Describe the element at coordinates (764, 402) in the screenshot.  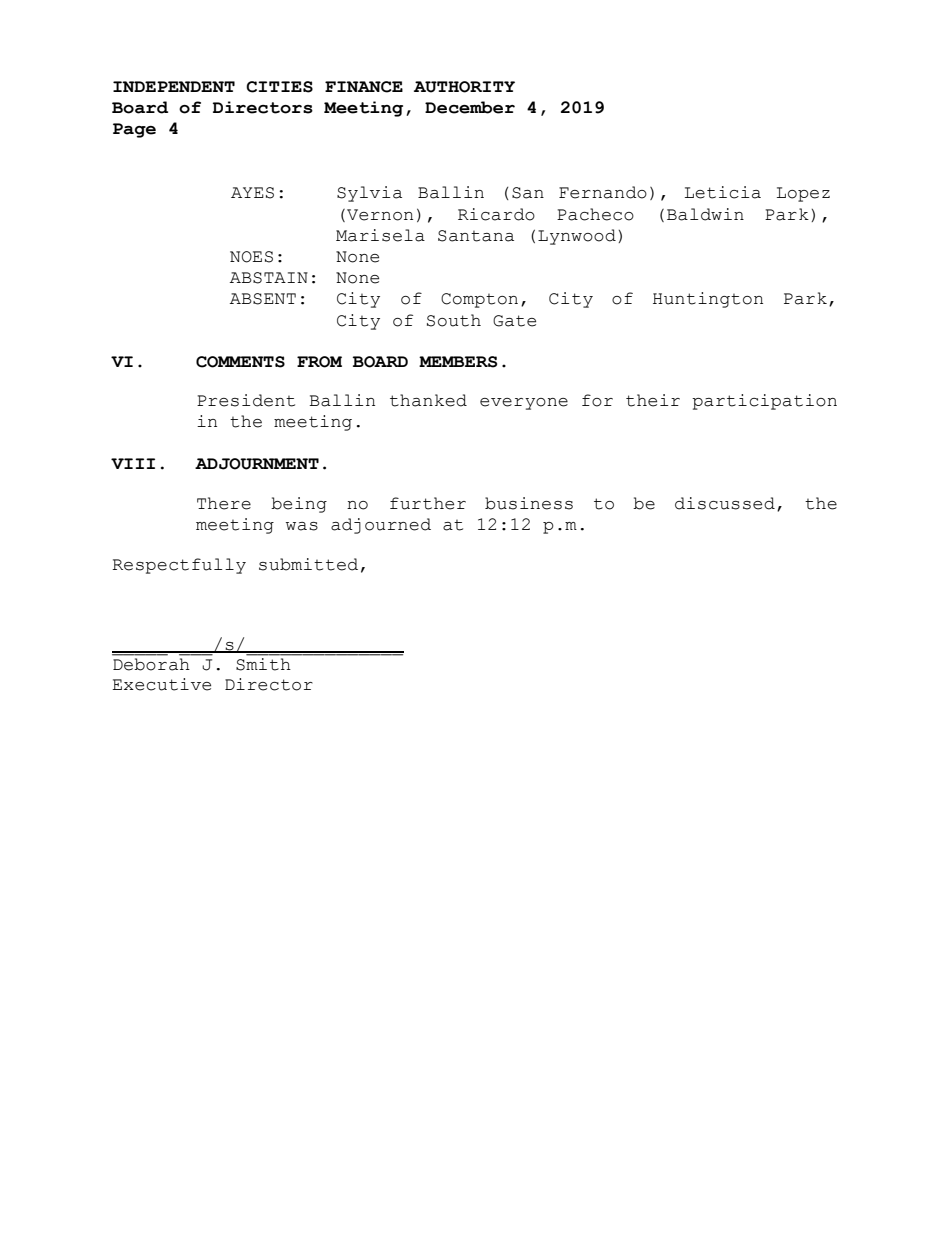
I see `participation` at that location.
